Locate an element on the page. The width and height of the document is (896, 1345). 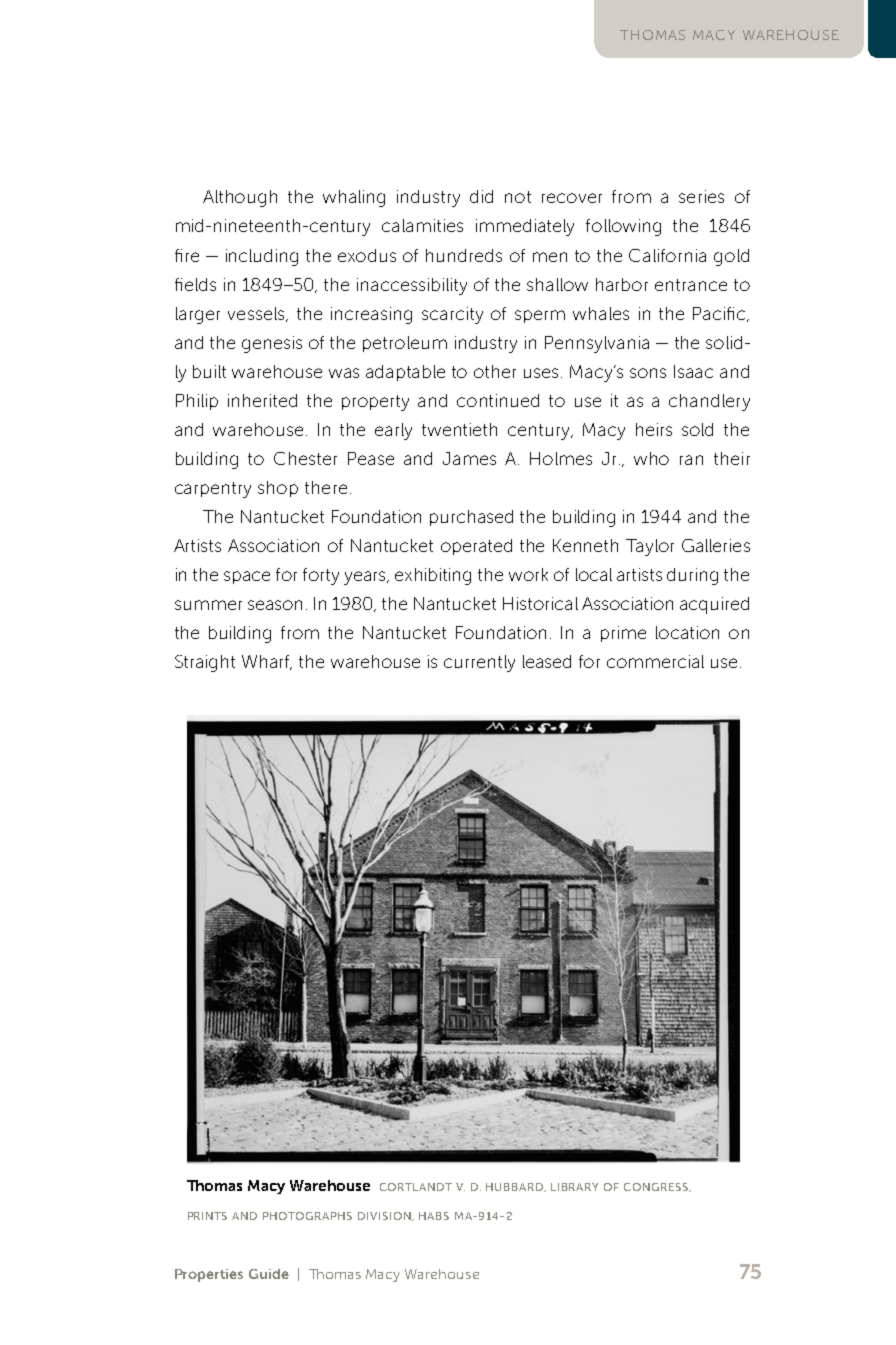
including is located at coordinates (262, 257).
